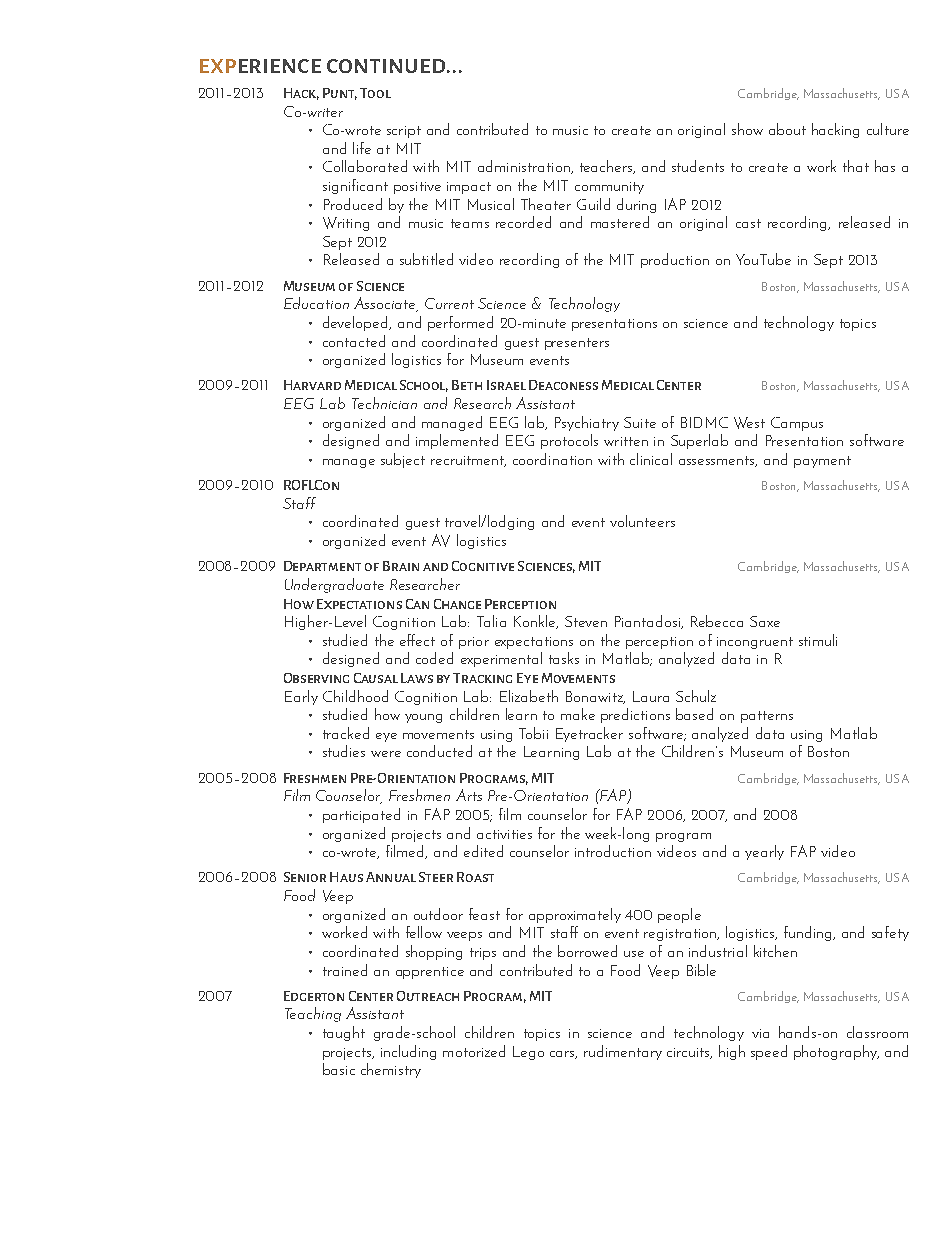 This screenshot has width=952, height=1233. Describe the element at coordinates (613, 851) in the screenshot. I see `introduction` at that location.
